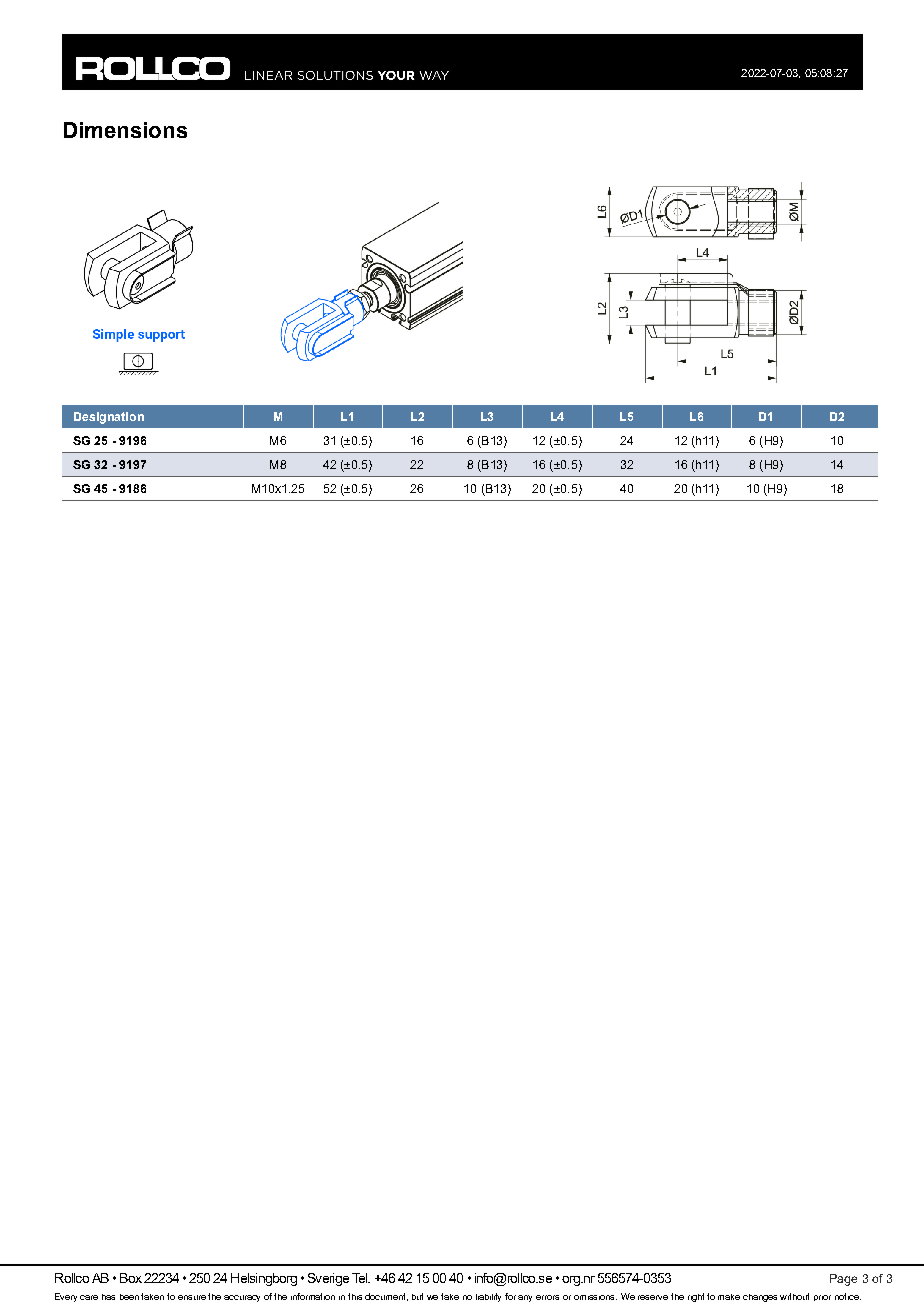  What do you see at coordinates (843, 1280) in the screenshot?
I see `Page` at bounding box center [843, 1280].
